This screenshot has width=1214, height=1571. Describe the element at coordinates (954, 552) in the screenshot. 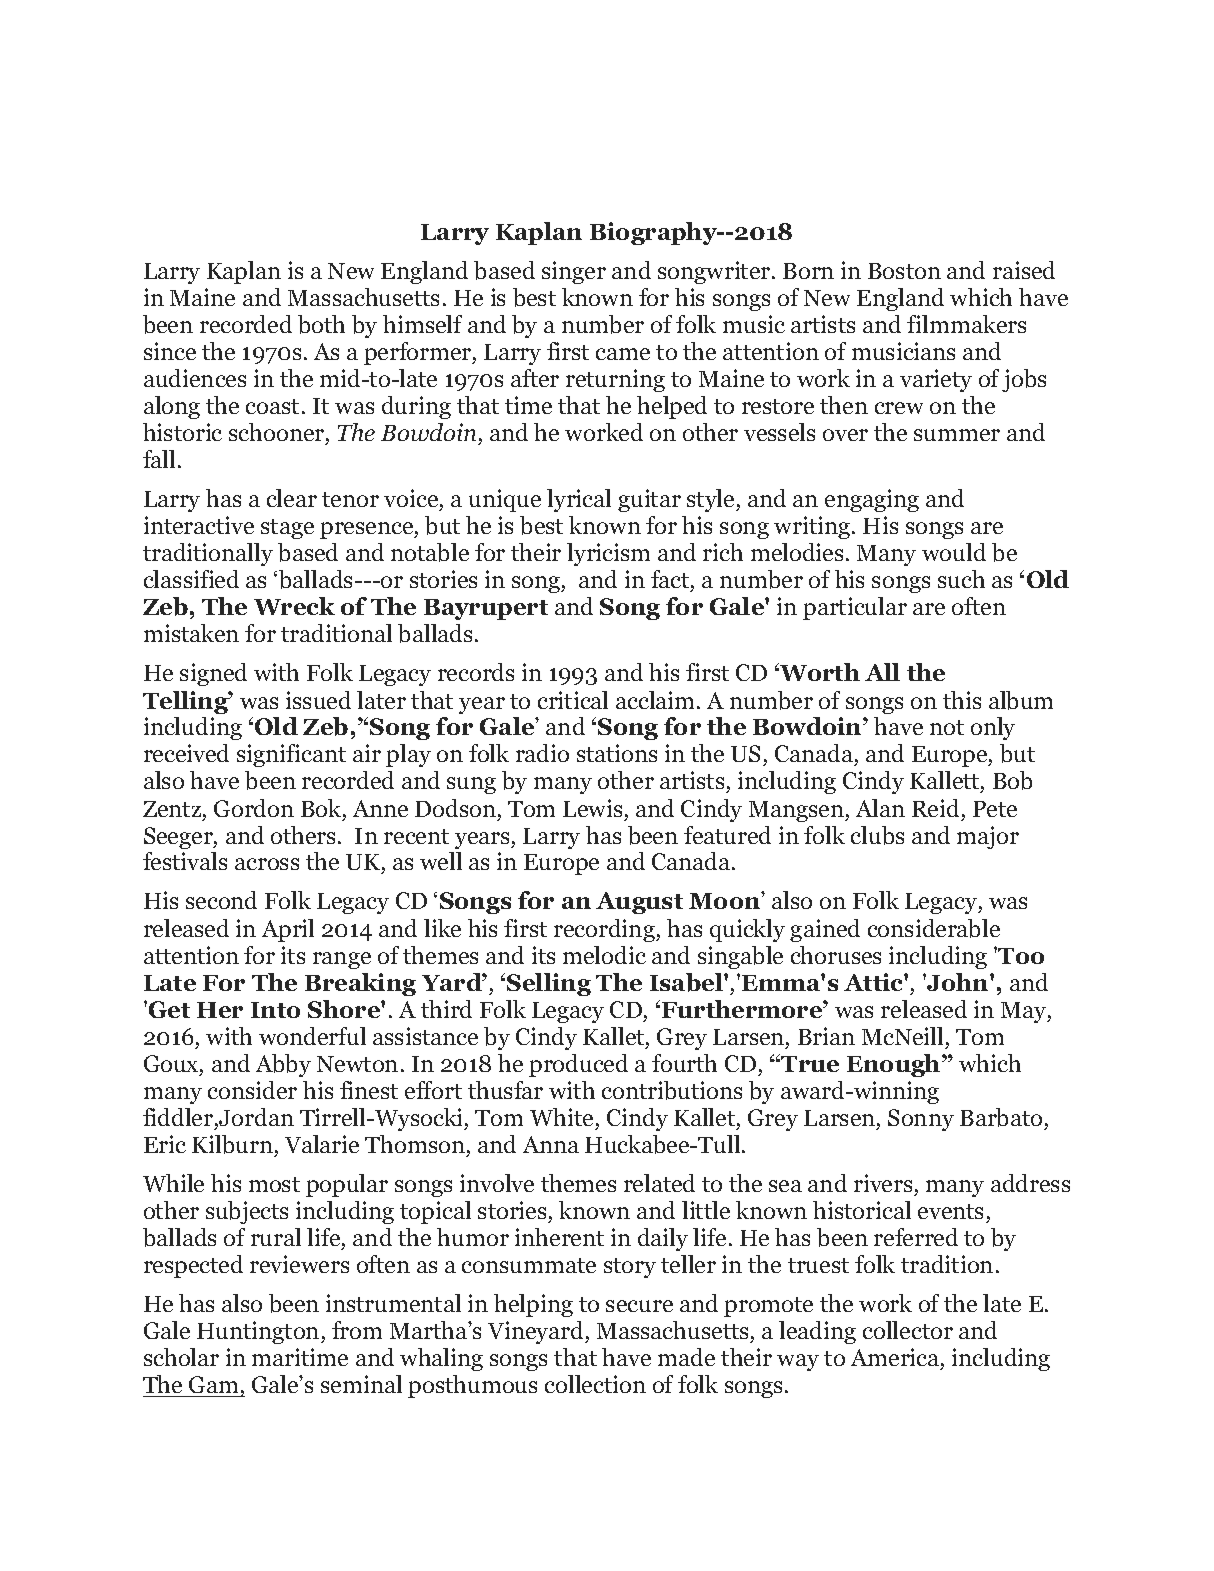

I see `would` at that location.
